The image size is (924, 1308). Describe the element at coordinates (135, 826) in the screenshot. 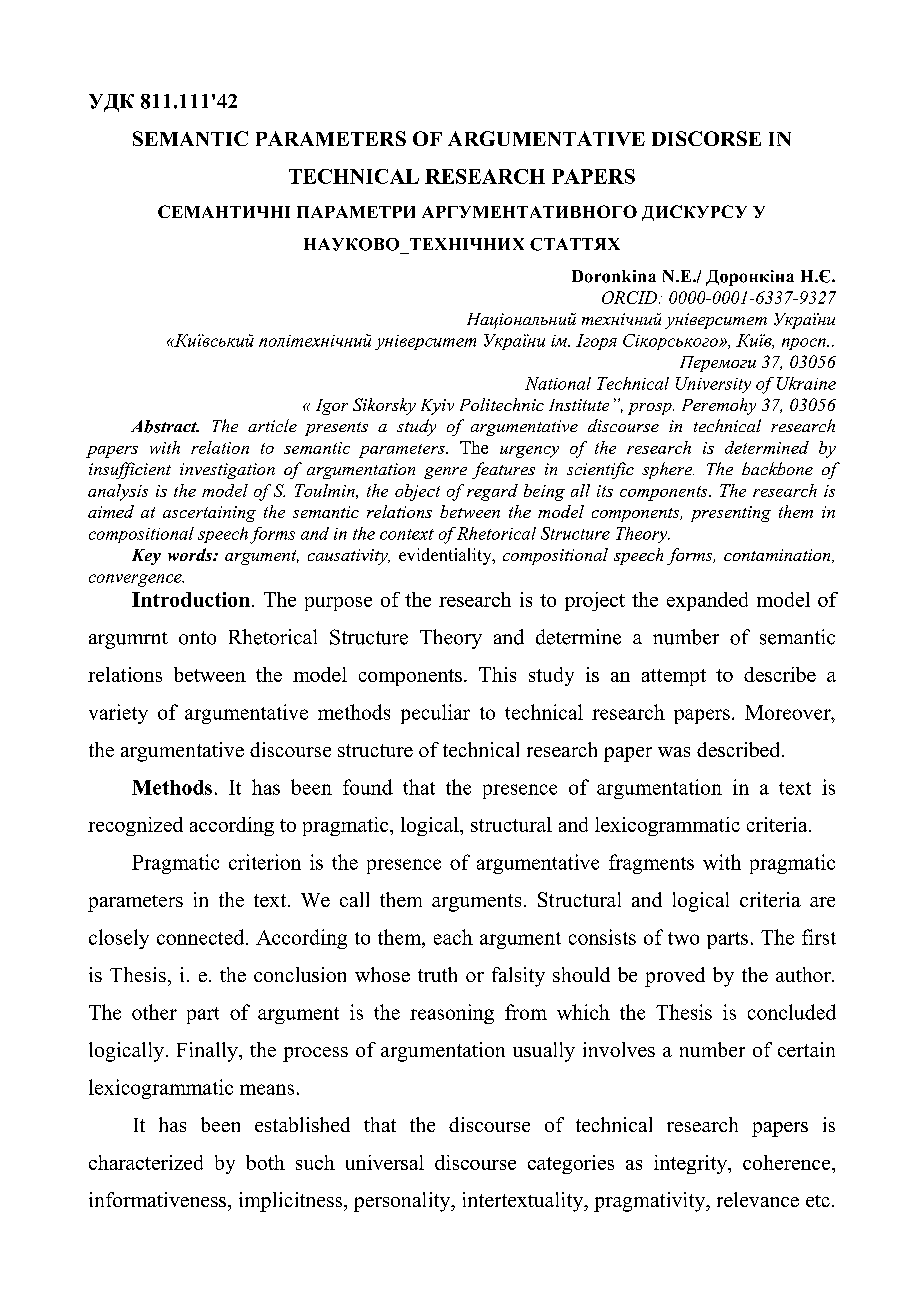

I see `recognized` at that location.
